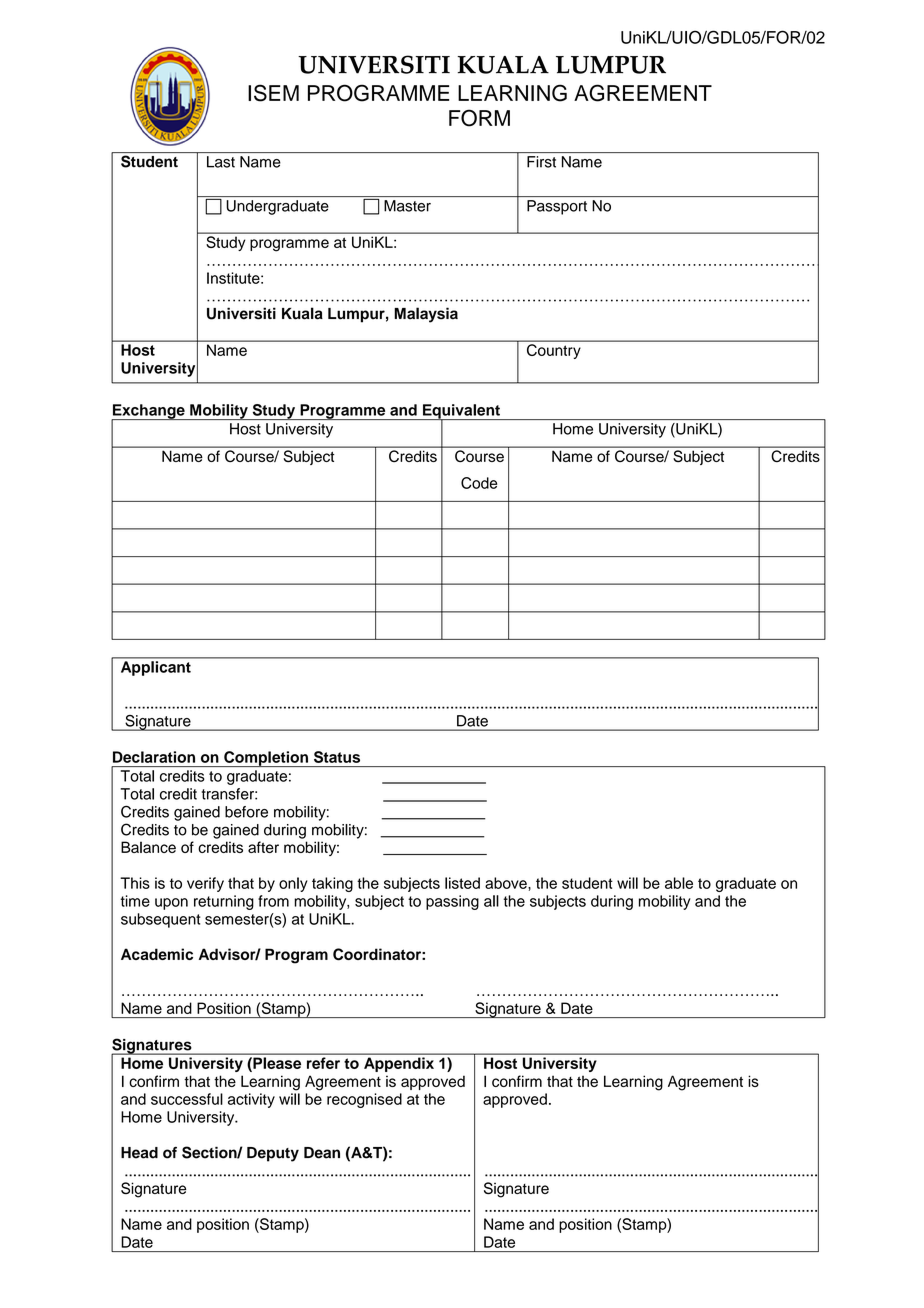 The width and height of the page is (924, 1308). Describe the element at coordinates (337, 757) in the page. I see `Status` at that location.
